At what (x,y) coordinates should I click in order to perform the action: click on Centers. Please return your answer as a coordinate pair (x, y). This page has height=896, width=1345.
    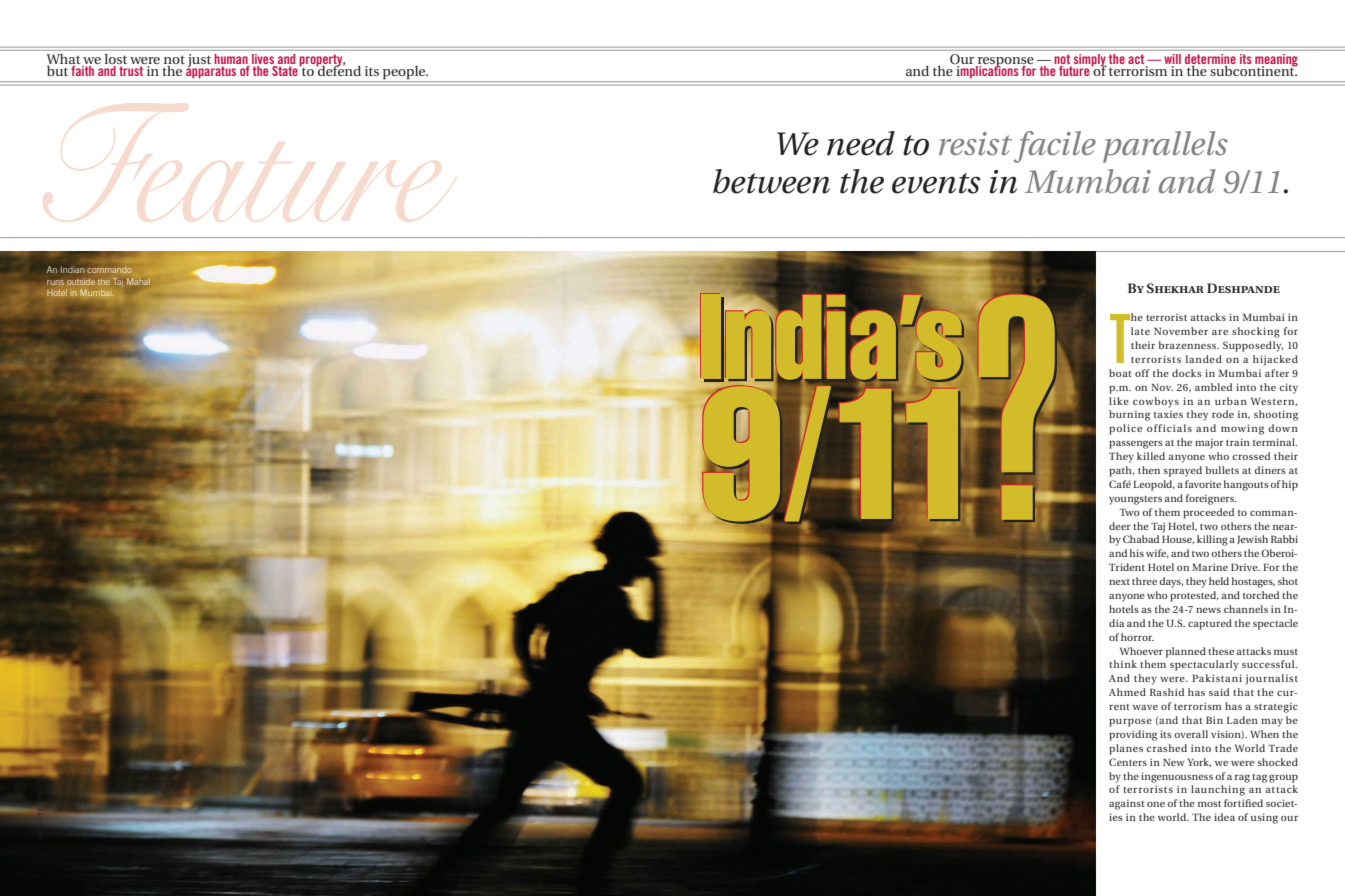
    Looking at the image, I should click on (1128, 762).
